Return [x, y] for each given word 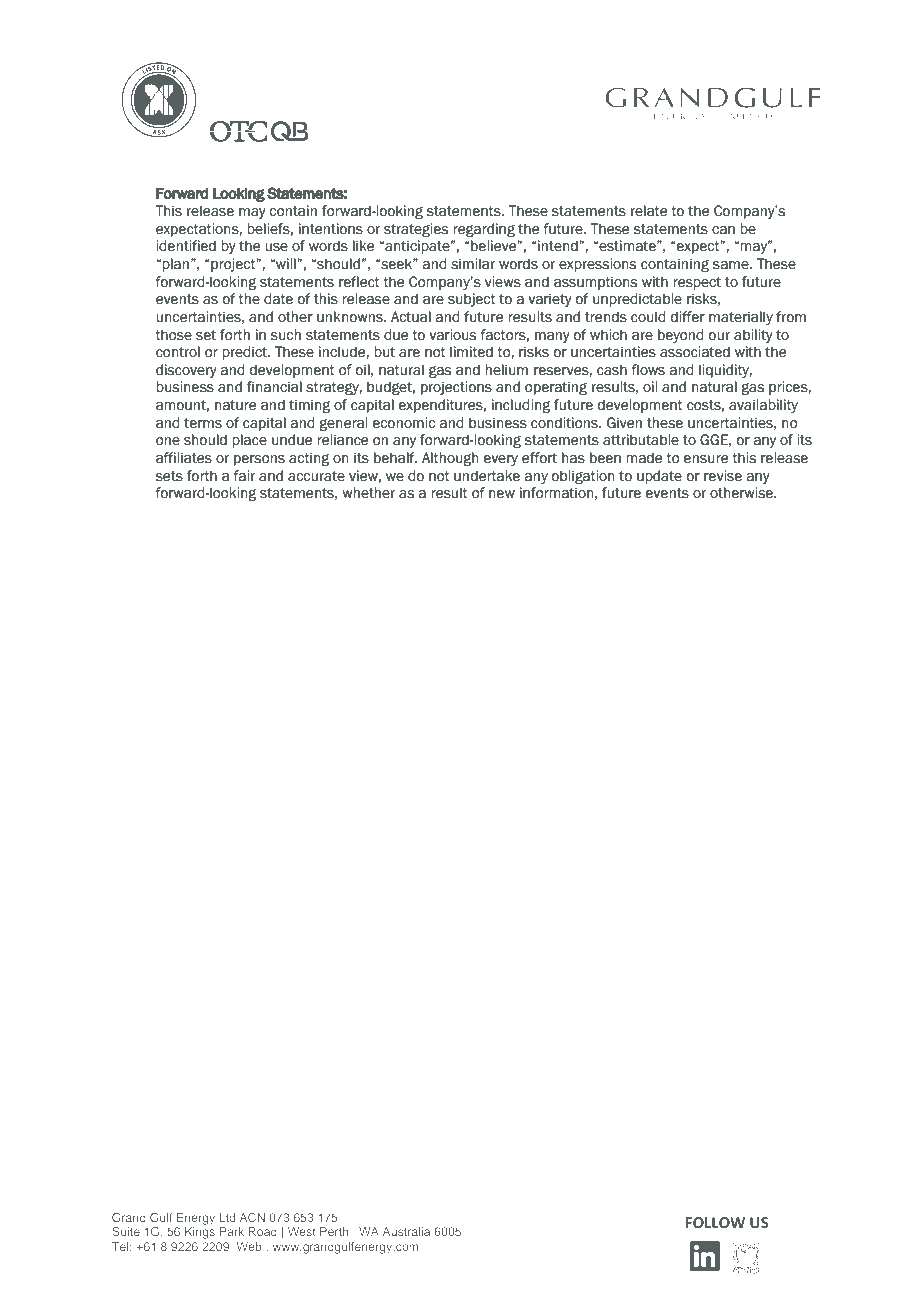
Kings [200, 1233]
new [502, 494]
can [723, 230]
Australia [406, 1231]
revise [723, 476]
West [302, 1231]
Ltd [227, 1217]
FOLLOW [715, 1222]
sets [169, 476]
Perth [334, 1231]
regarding [484, 230]
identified [186, 246]
